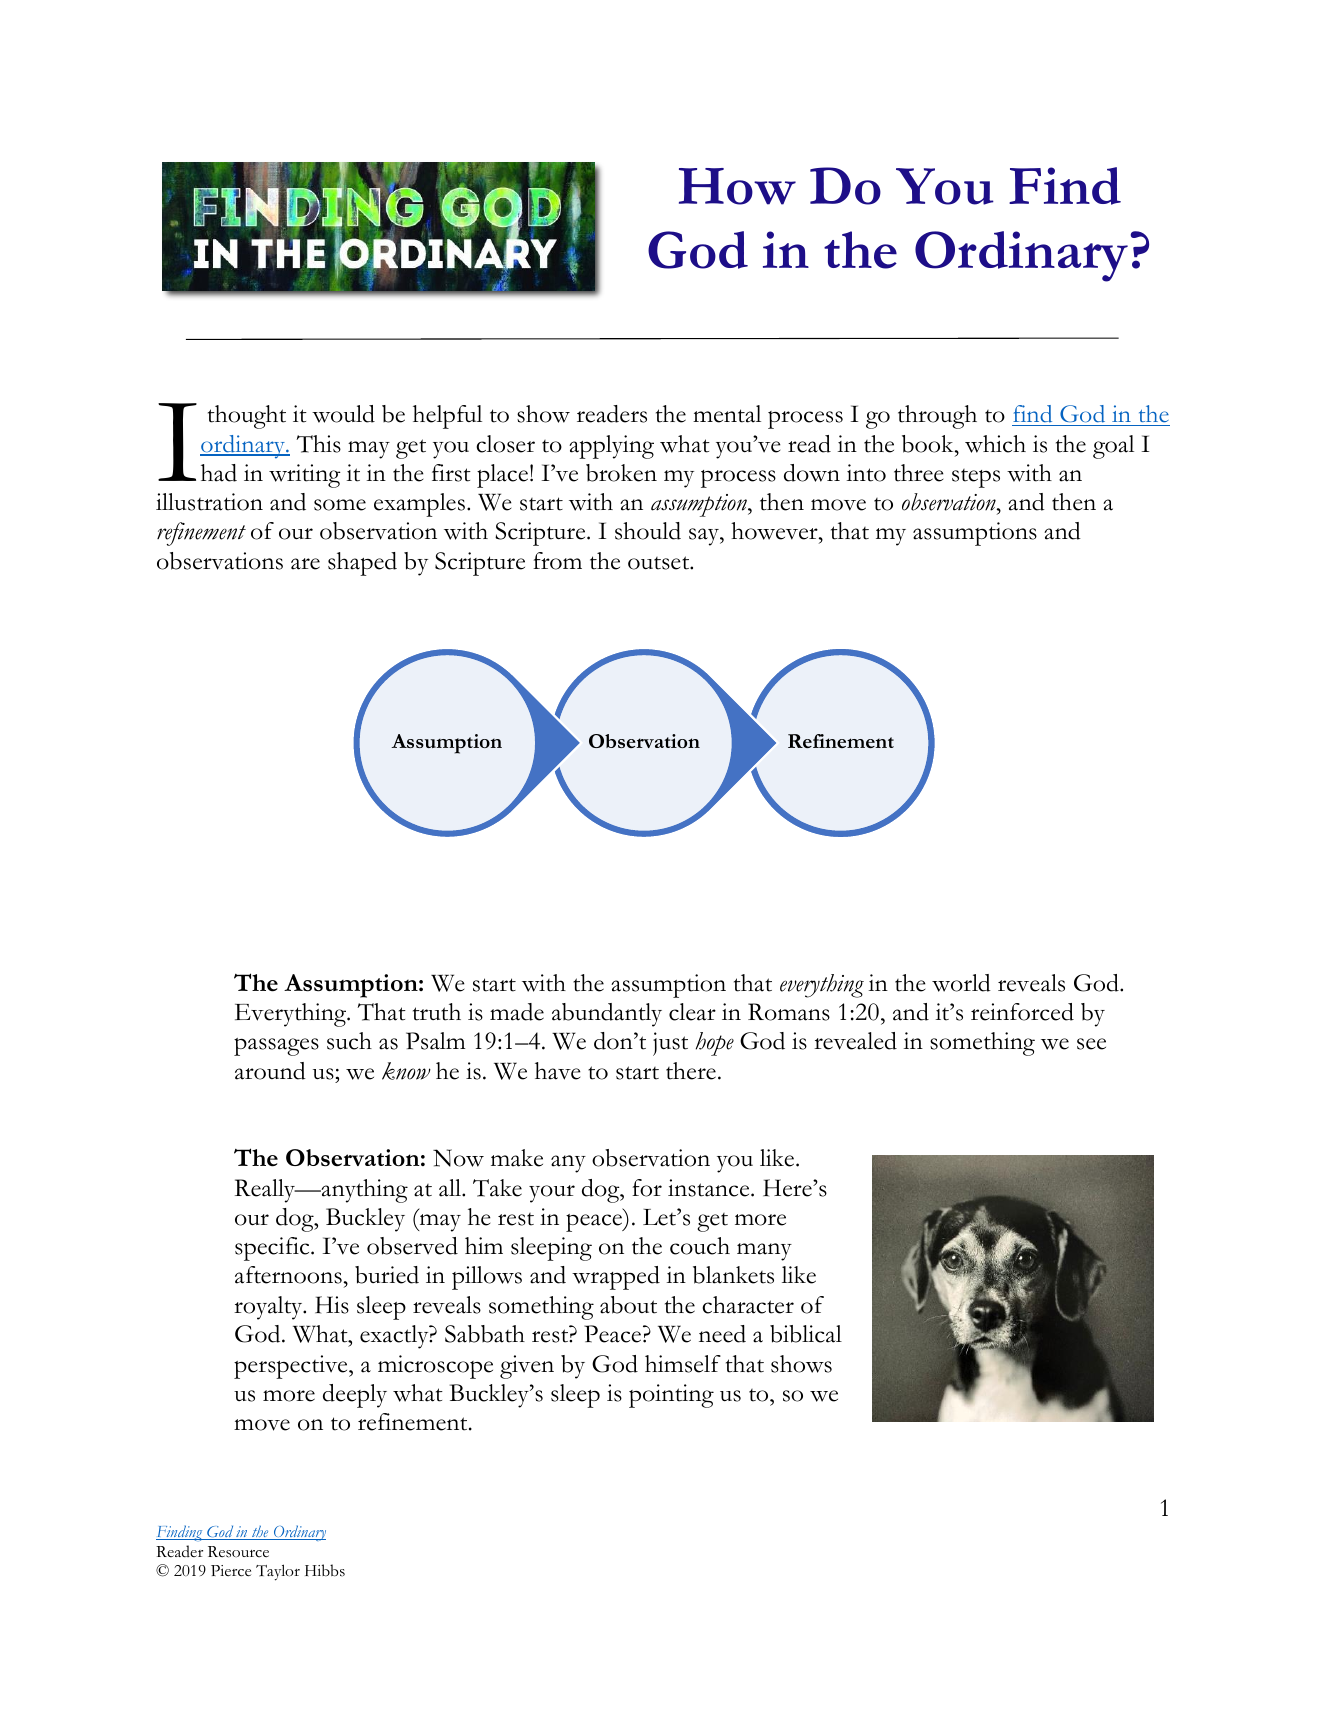  I want to click on himself, so click(683, 1364).
